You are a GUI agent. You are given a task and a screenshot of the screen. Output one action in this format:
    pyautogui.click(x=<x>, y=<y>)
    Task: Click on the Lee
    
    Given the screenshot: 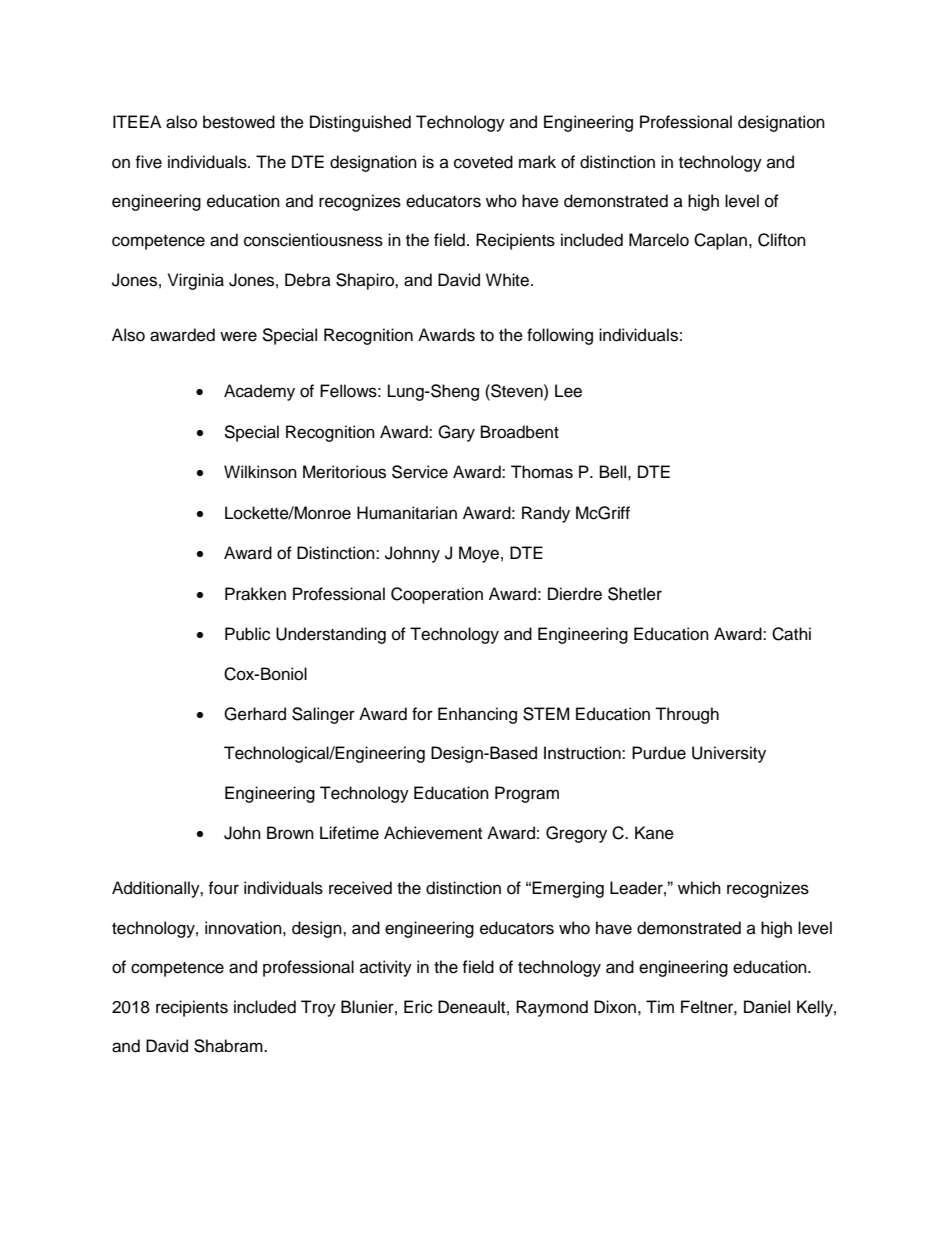 What is the action you would take?
    pyautogui.click(x=568, y=391)
